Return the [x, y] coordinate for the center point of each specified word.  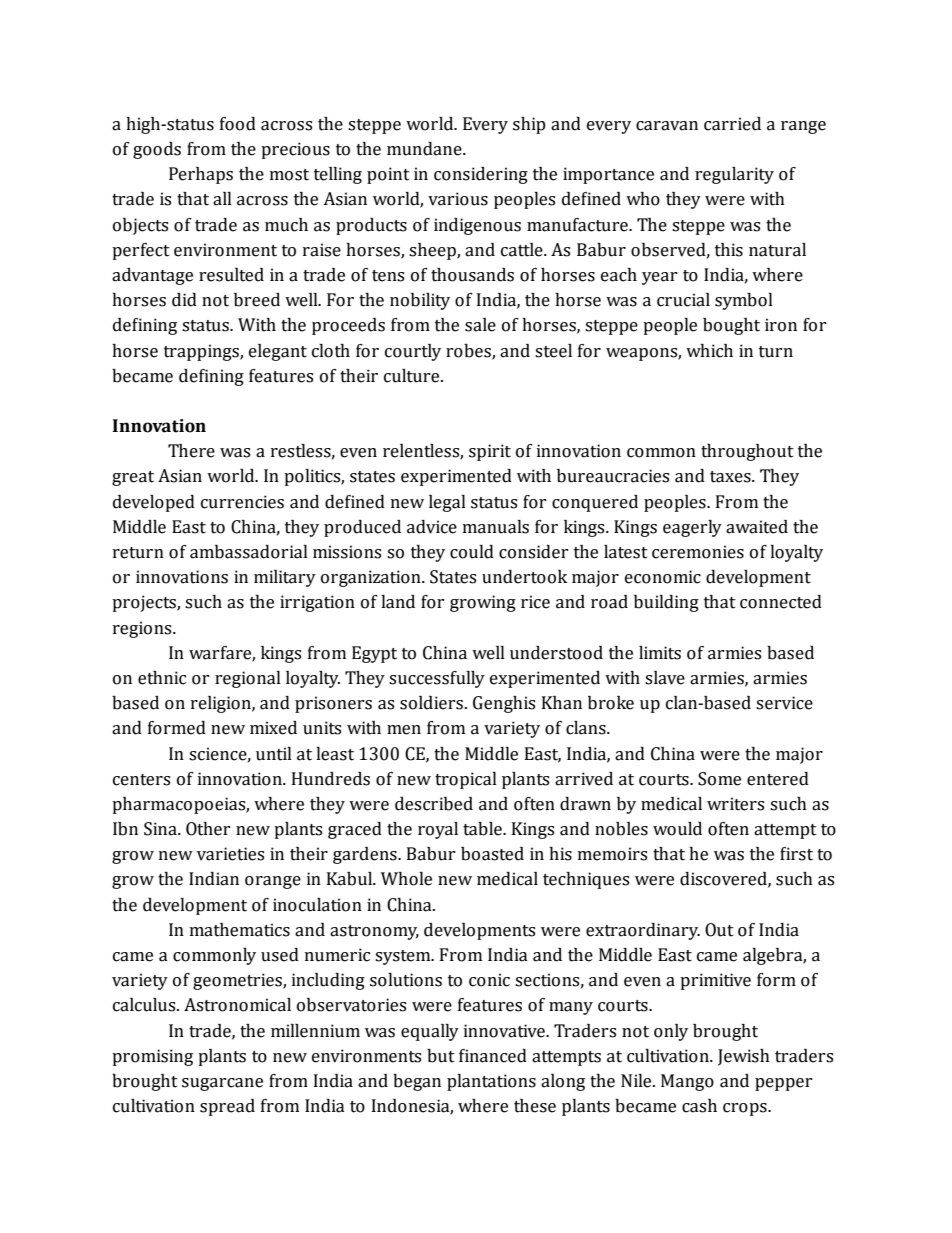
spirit [490, 452]
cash [699, 1106]
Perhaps [201, 175]
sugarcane [222, 1084]
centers [141, 780]
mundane [425, 149]
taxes [731, 477]
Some [719, 779]
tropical [466, 780]
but [441, 1056]
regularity [734, 175]
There [191, 451]
